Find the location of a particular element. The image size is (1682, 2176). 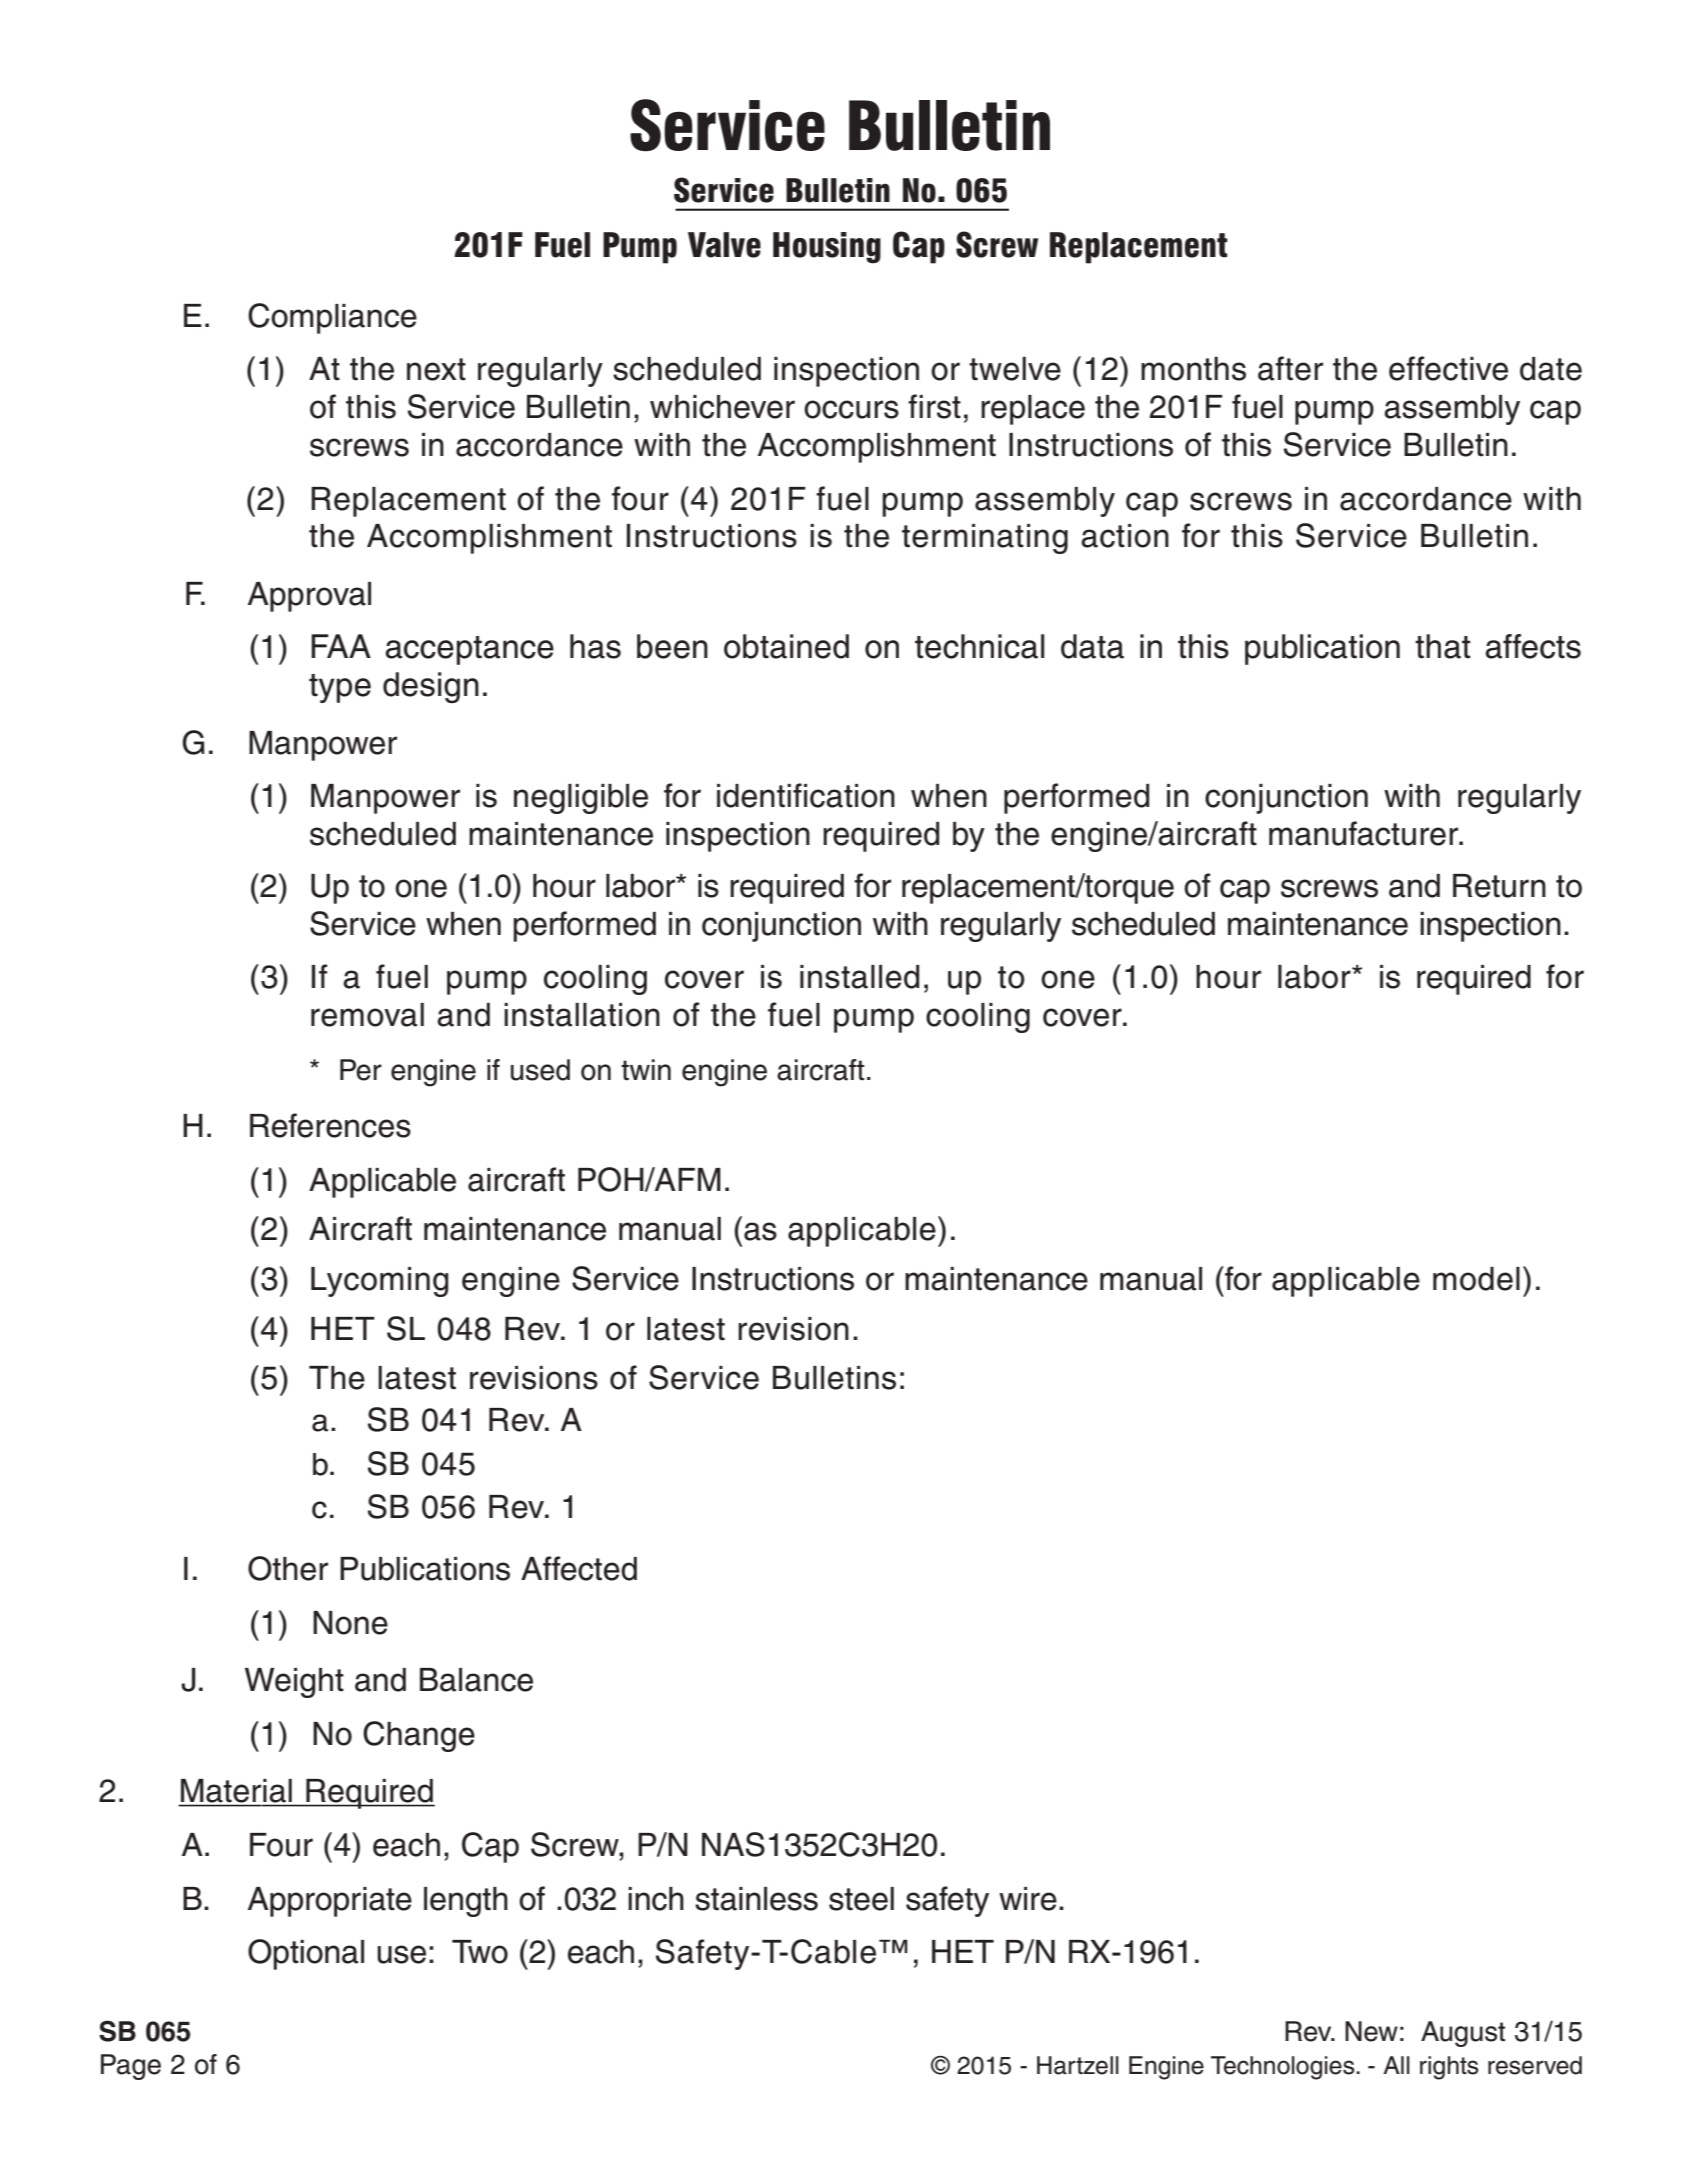

model is located at coordinates (1476, 1279).
